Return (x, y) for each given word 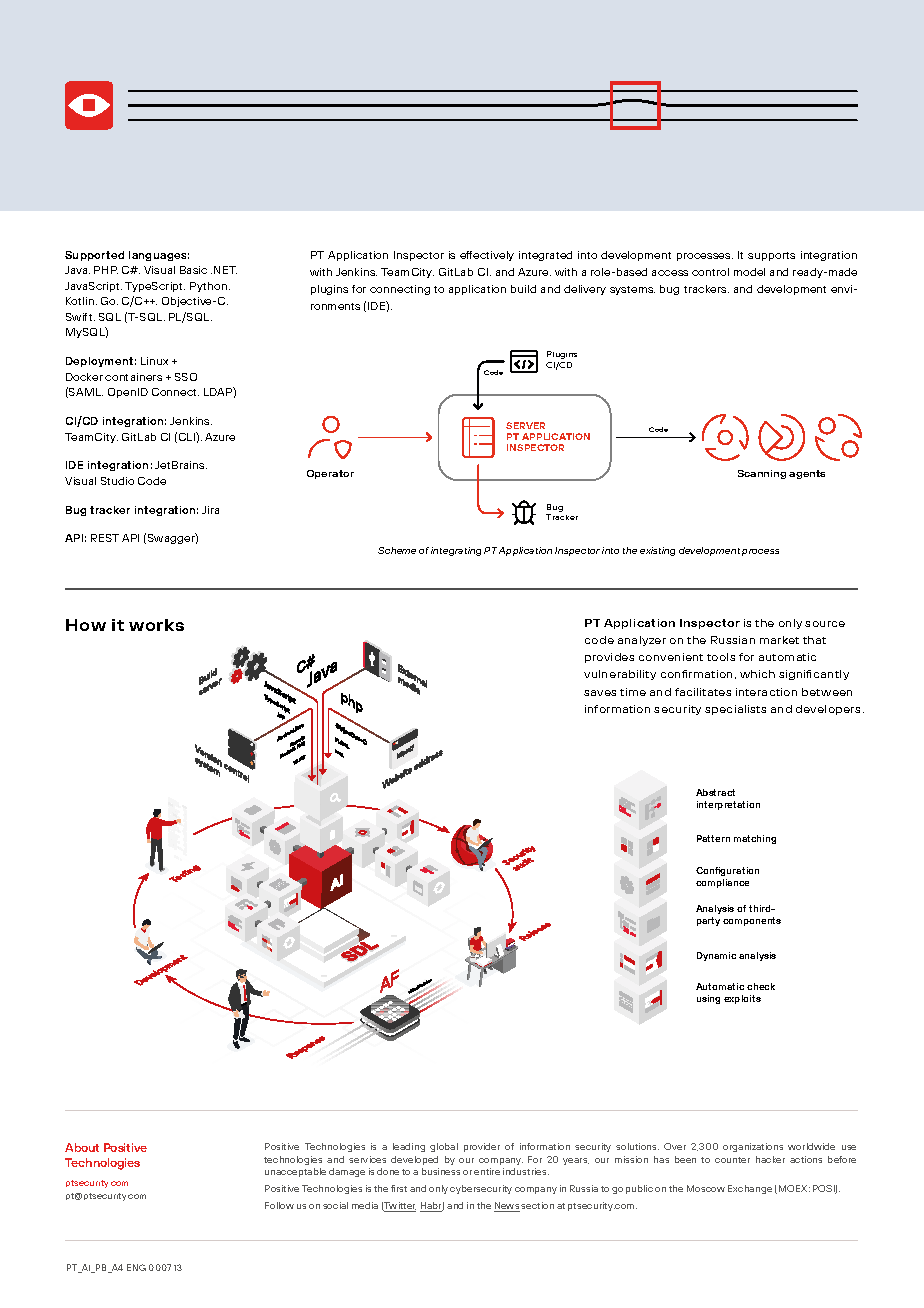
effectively (487, 256)
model (749, 272)
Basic (193, 270)
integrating (456, 551)
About (82, 1147)
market (779, 640)
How (86, 625)
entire (487, 1171)
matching (755, 839)
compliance (722, 883)
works (156, 625)
